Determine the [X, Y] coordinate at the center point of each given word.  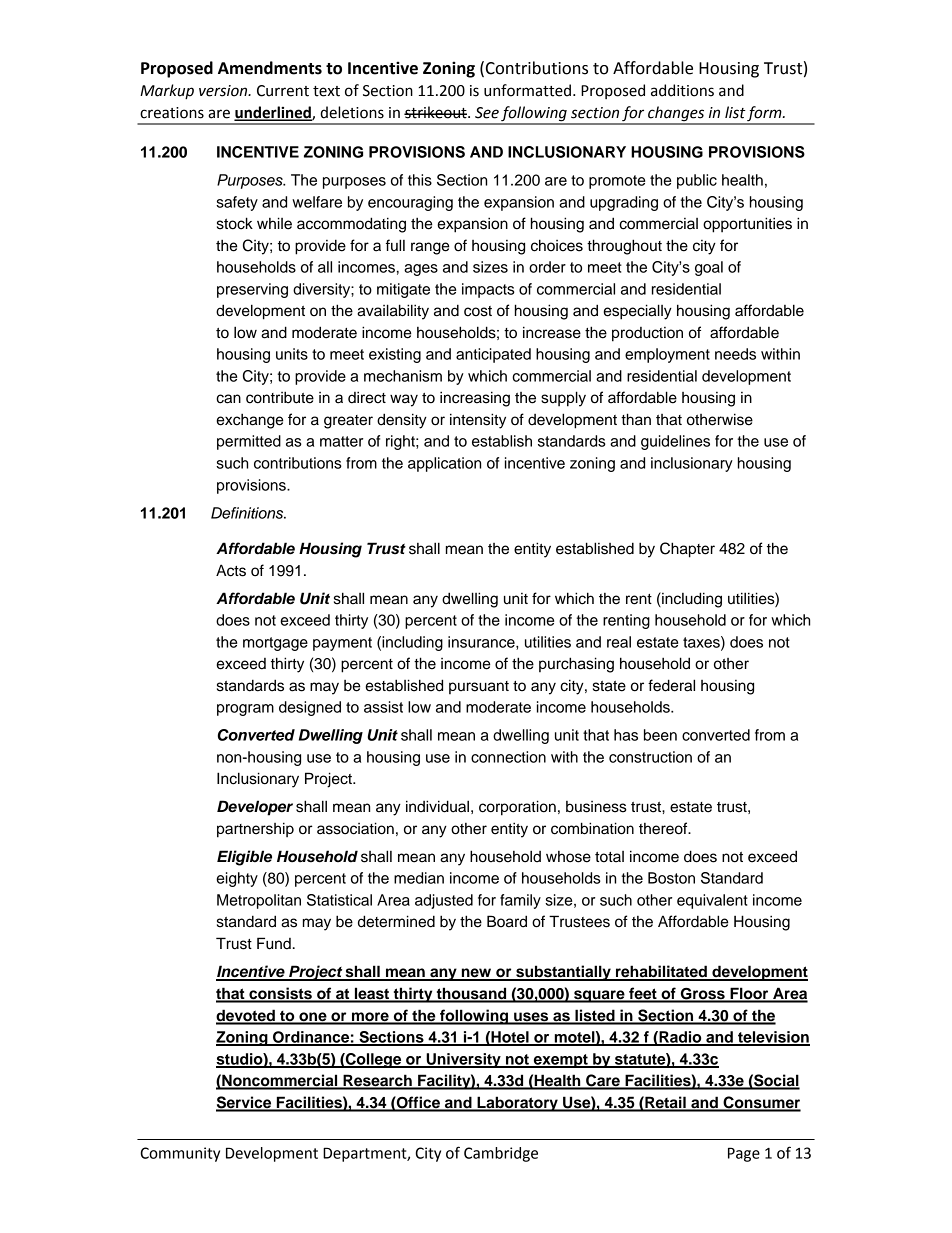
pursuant [479, 687]
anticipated [493, 355]
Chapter [687, 550]
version [224, 91]
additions [682, 90]
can [228, 399]
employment [667, 355]
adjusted [444, 901]
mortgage [275, 644]
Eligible [244, 858]
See [487, 113]
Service [245, 1103]
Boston [671, 878]
